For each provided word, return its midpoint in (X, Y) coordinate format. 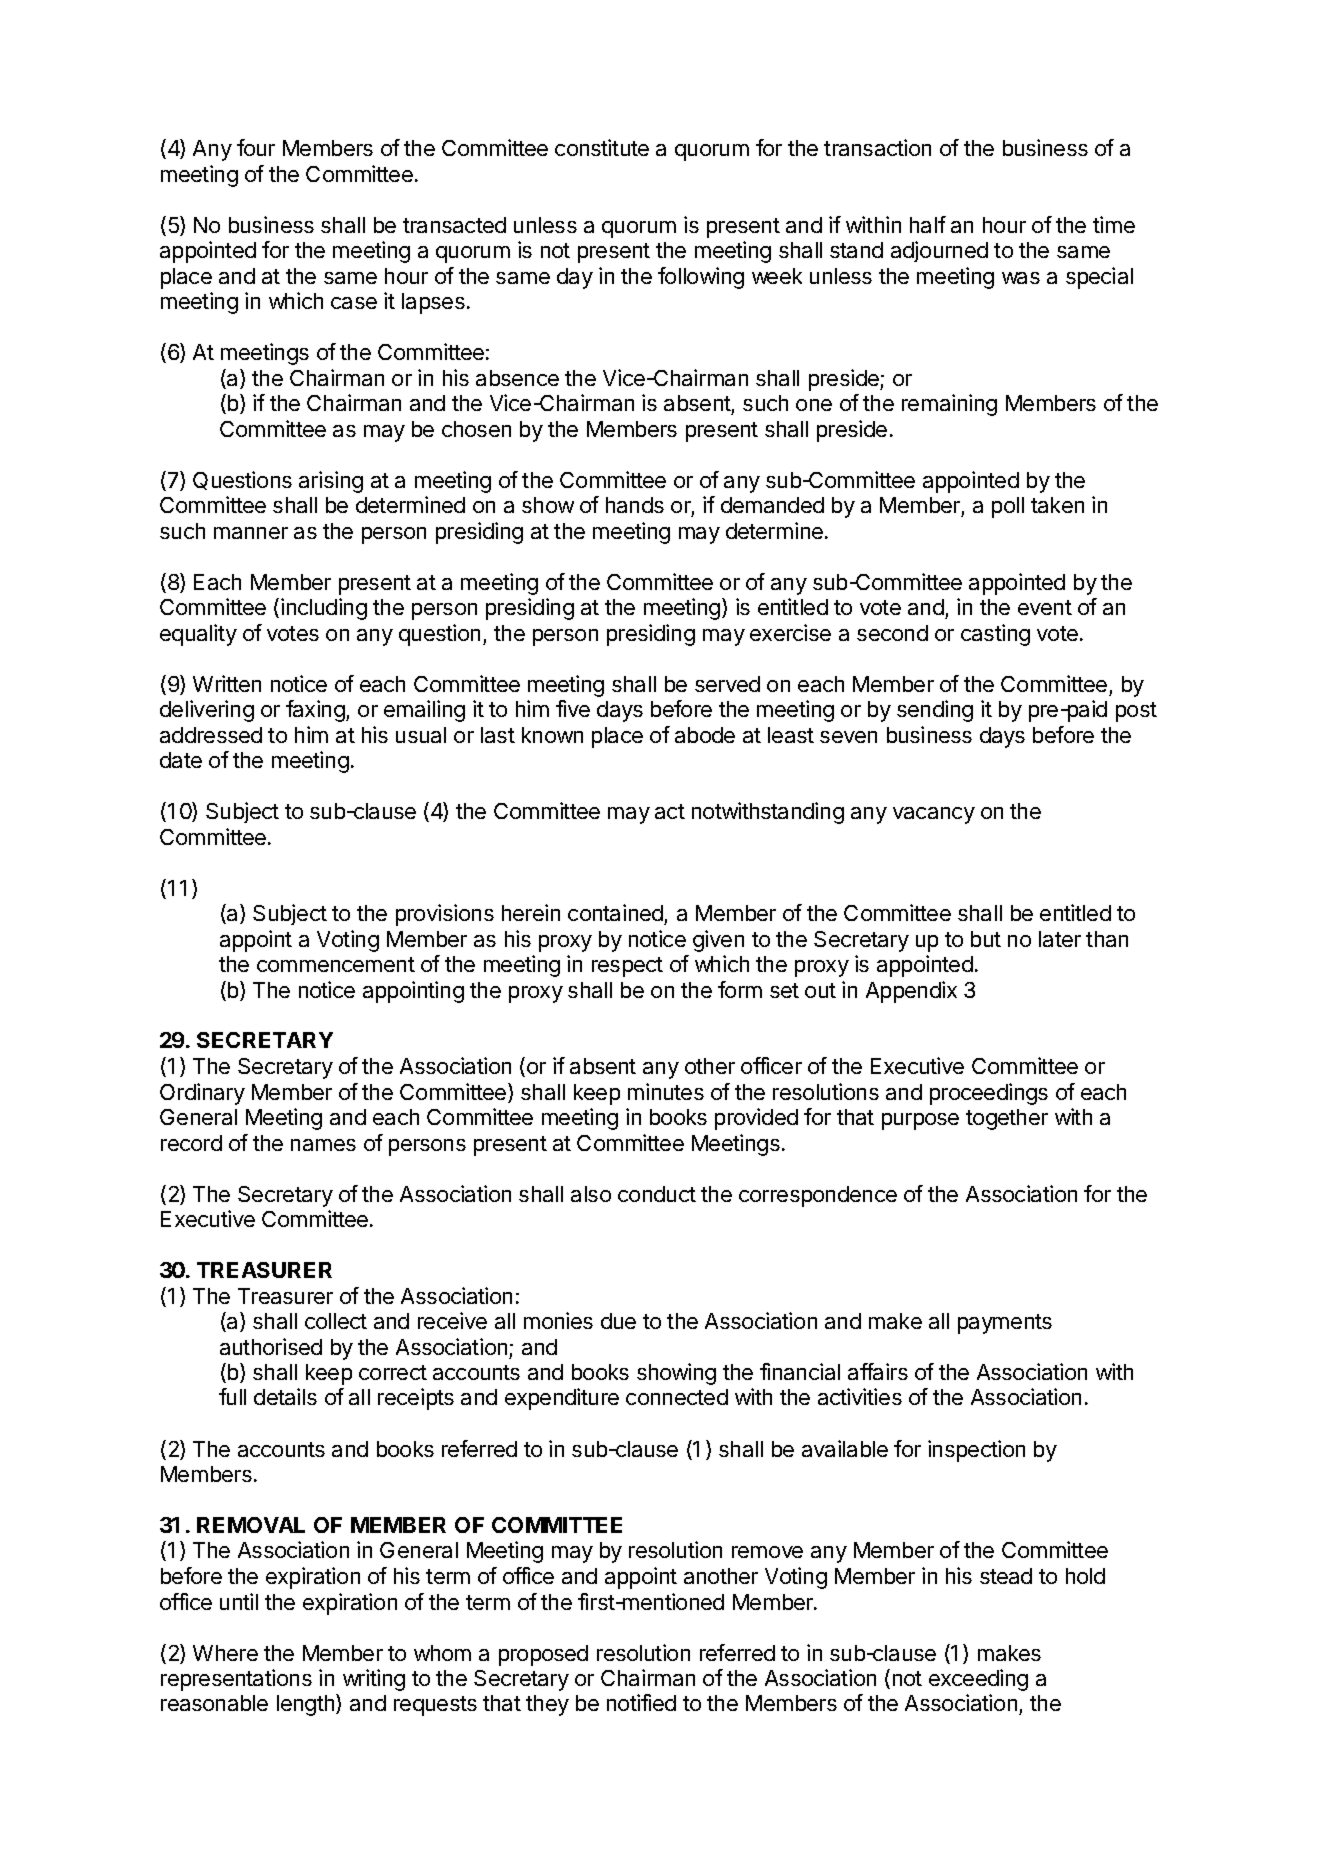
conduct (657, 1194)
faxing (316, 711)
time (1114, 224)
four (256, 147)
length (307, 1705)
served (727, 684)
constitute (602, 147)
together (1007, 1119)
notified (641, 1702)
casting (995, 635)
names (323, 1145)
